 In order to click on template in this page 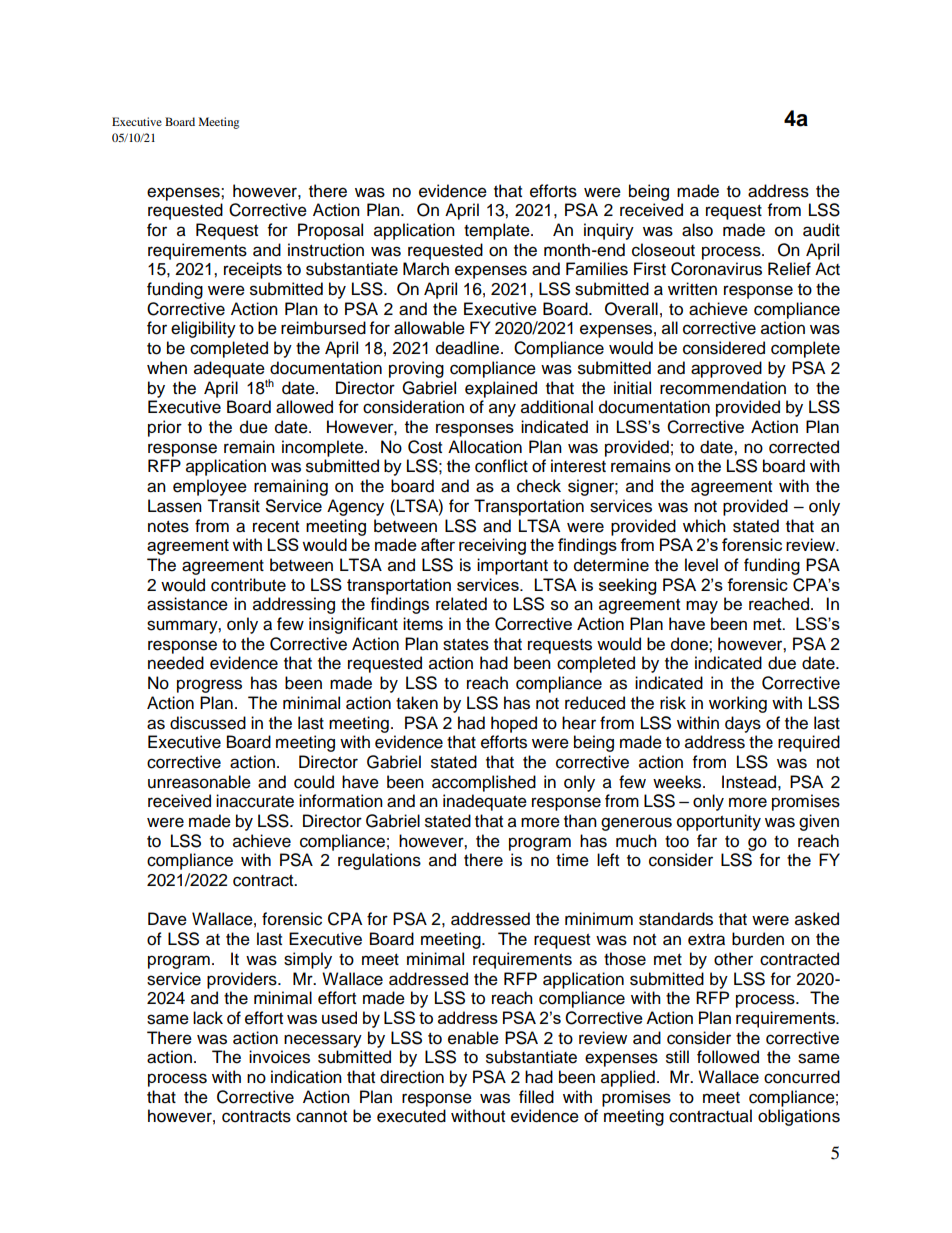, I will do `click(498, 231)`.
